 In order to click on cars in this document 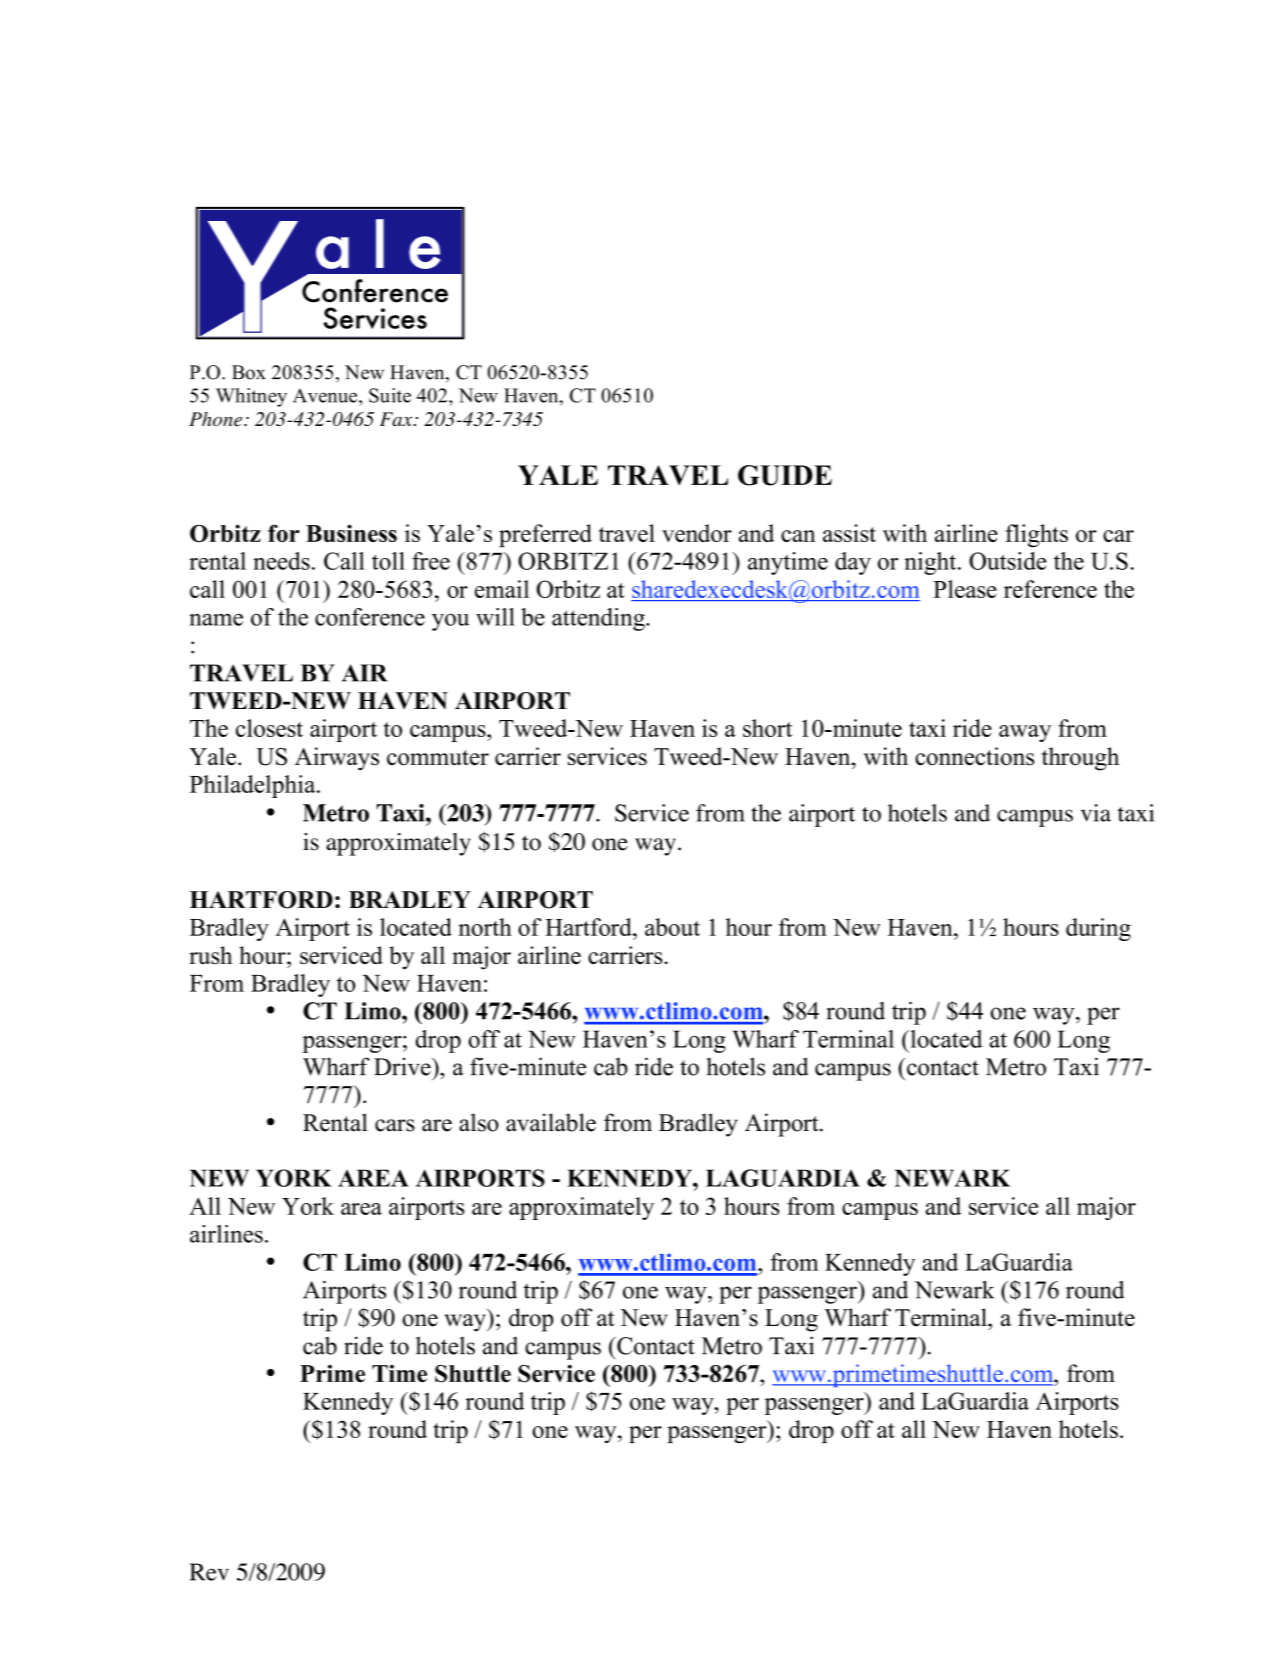, I will do `click(395, 1125)`.
